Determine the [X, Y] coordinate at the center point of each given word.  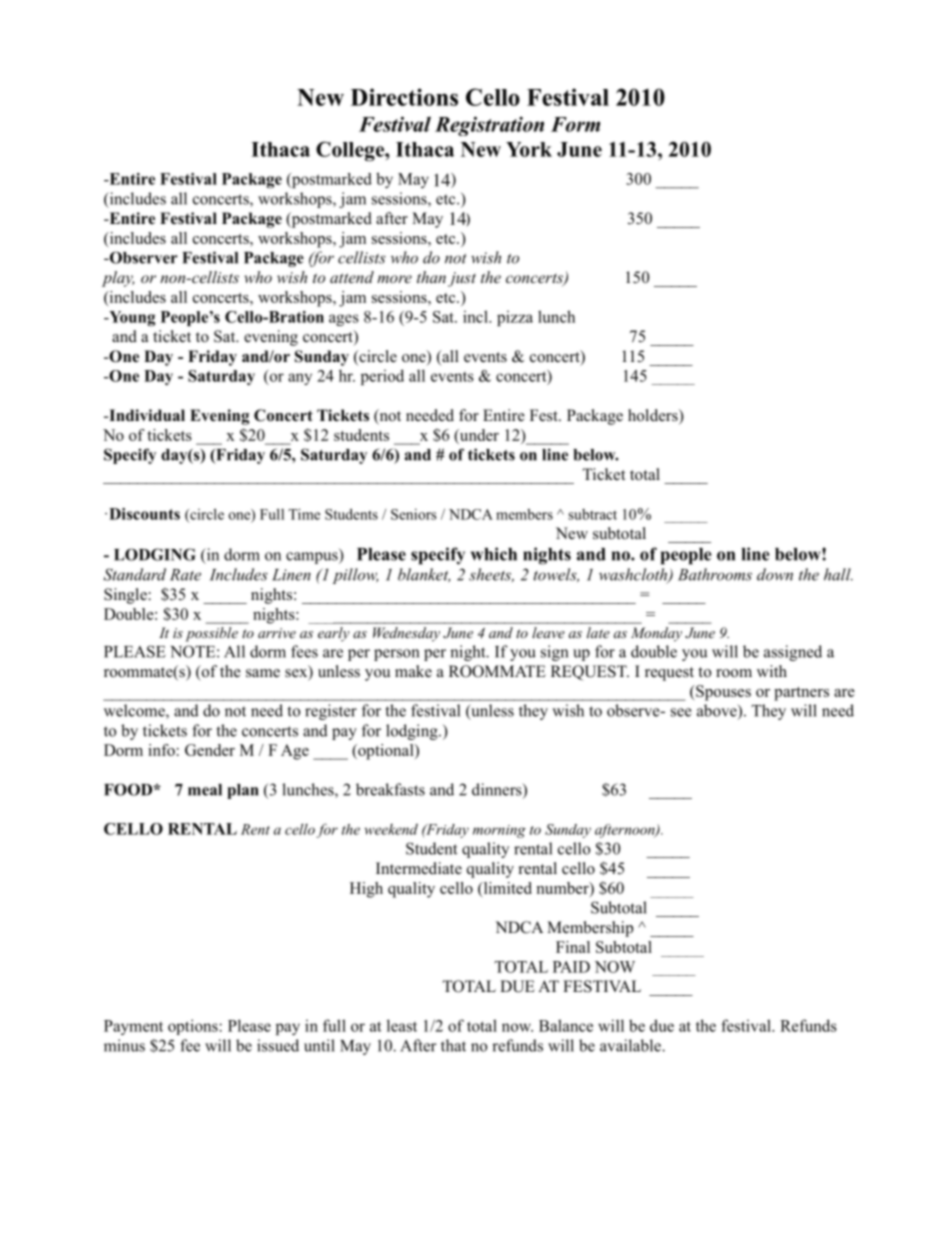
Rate [185, 575]
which [494, 554]
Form [575, 124]
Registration [489, 126]
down [775, 574]
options [194, 1027]
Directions [404, 97]
